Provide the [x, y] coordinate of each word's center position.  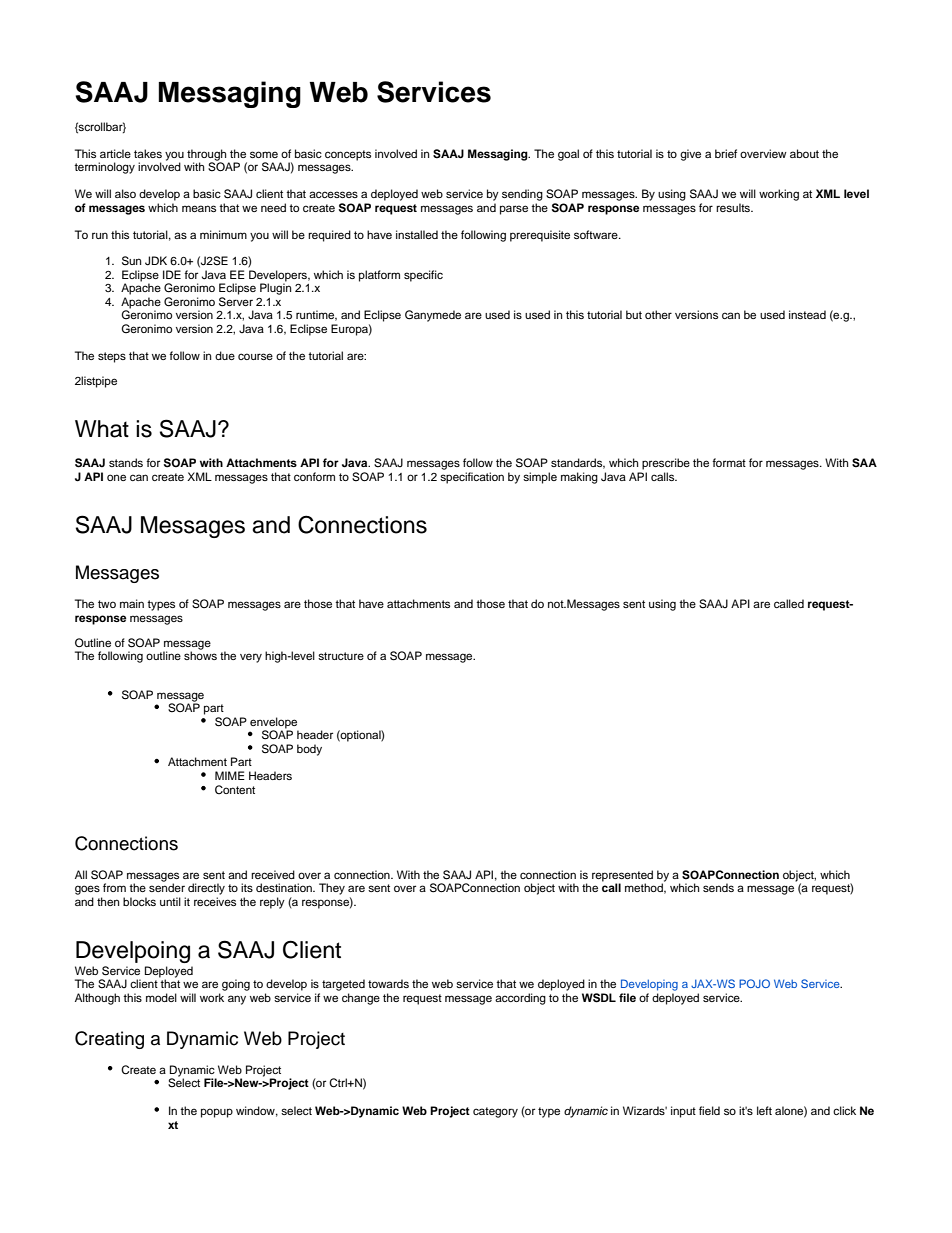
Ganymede [433, 316]
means [199, 208]
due [225, 355]
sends [718, 887]
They [332, 889]
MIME [230, 775]
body [309, 750]
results [734, 207]
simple [540, 478]
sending [522, 195]
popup [217, 1113]
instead [807, 314]
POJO [754, 983]
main [132, 603]
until [170, 901]
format [729, 462]
